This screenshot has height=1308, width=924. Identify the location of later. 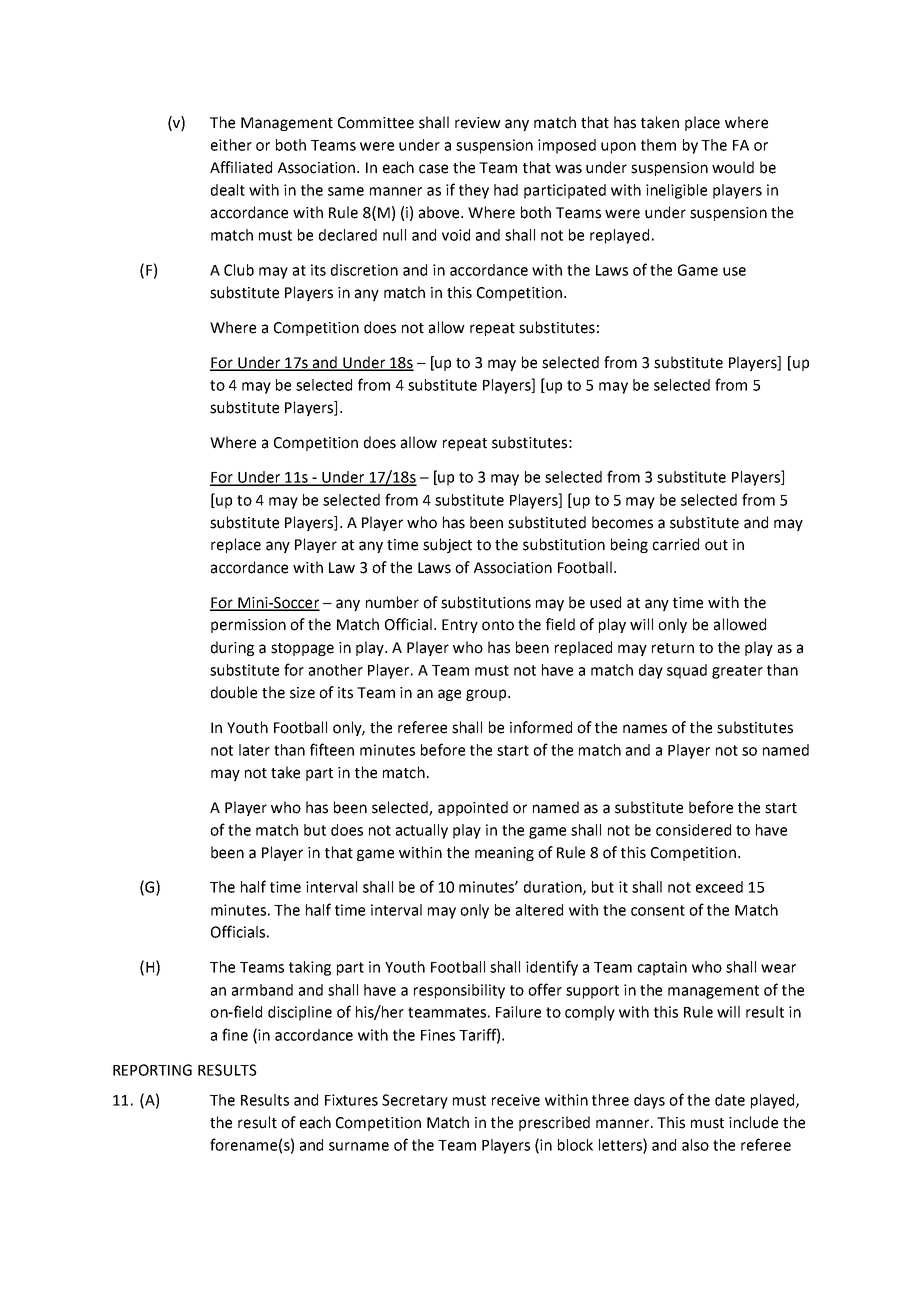
(254, 750).
